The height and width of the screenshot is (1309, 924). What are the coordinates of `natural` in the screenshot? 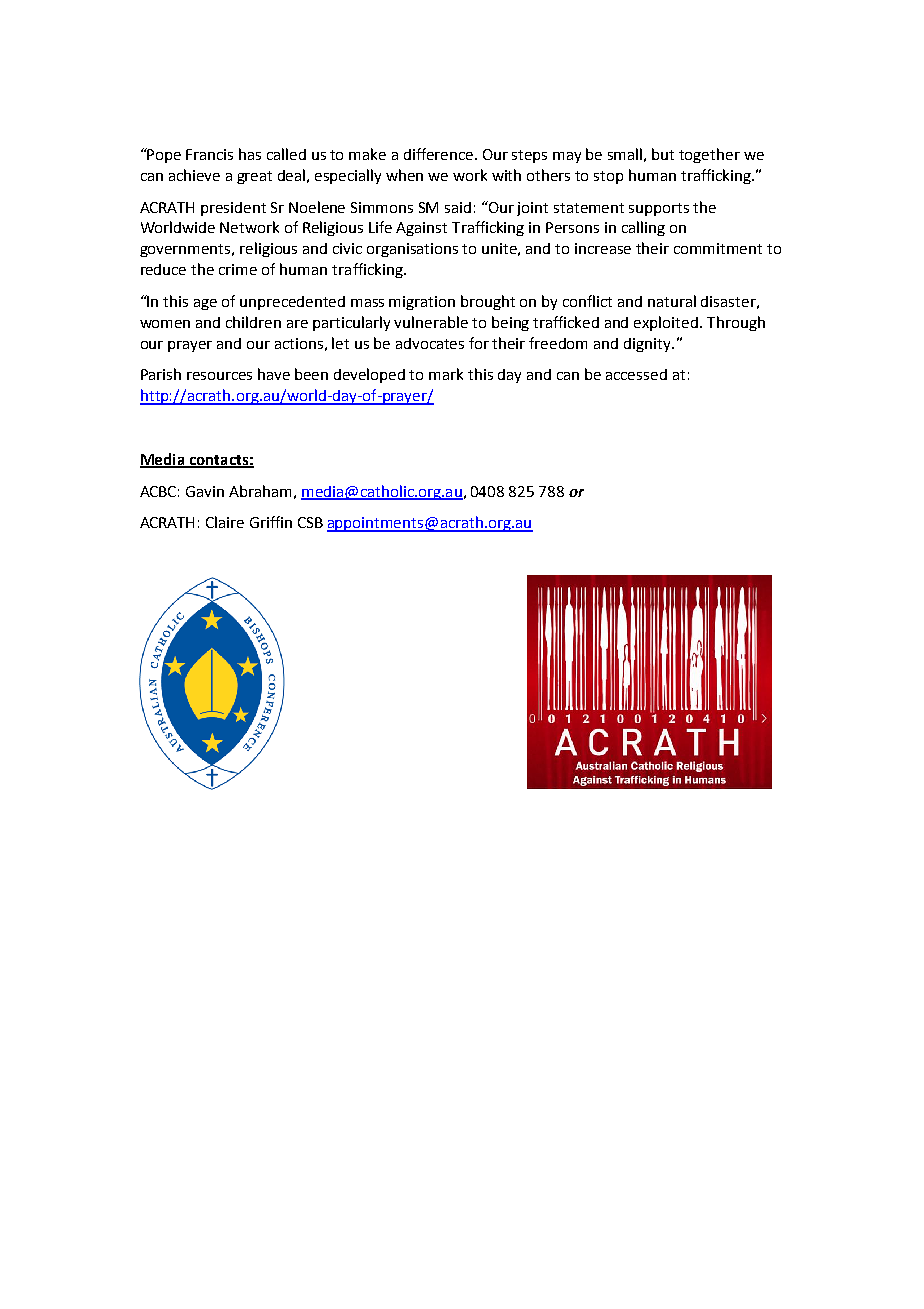 It's located at (672, 301).
